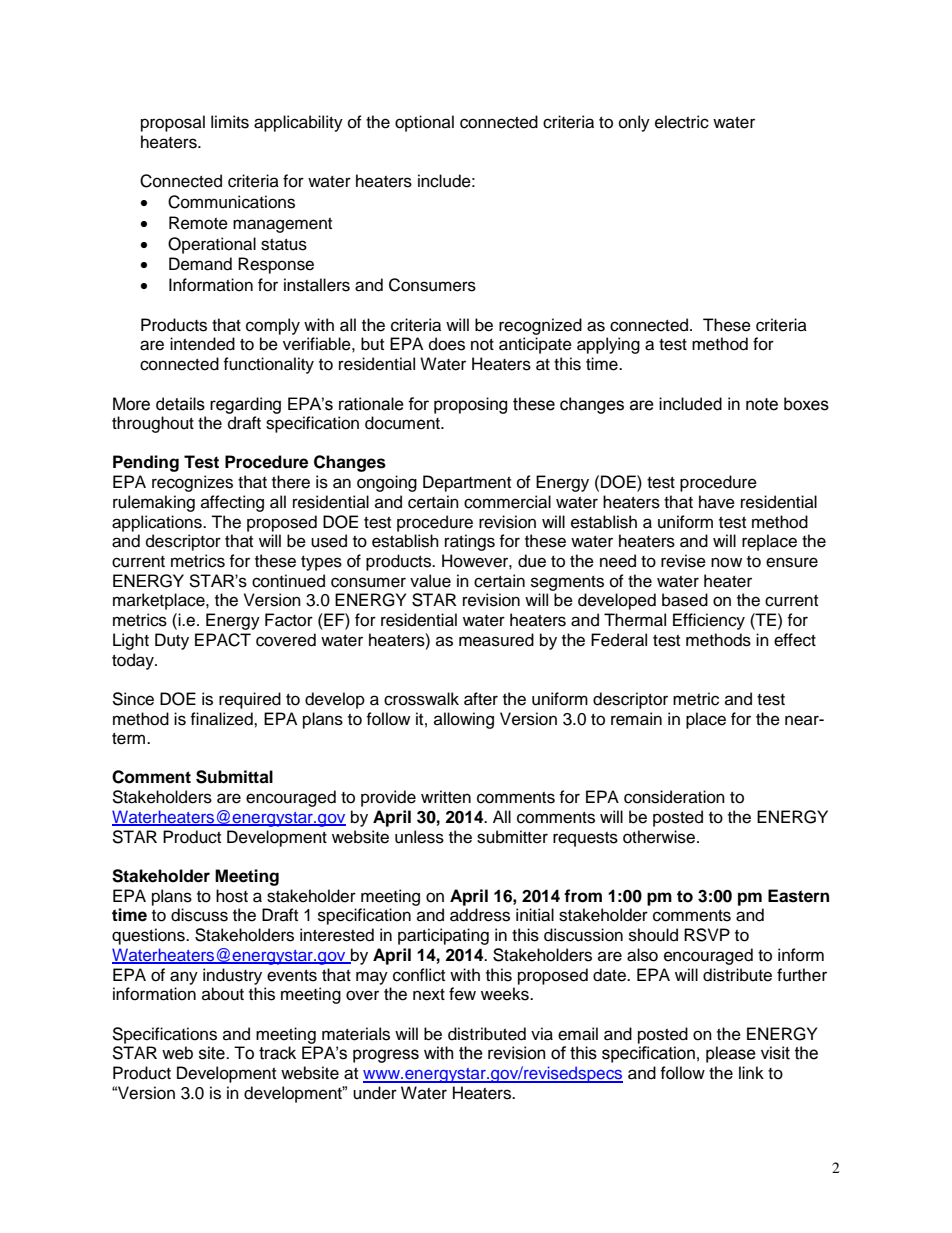 Image resolution: width=952 pixels, height=1233 pixels. Describe the element at coordinates (762, 404) in the page. I see `note` at that location.
